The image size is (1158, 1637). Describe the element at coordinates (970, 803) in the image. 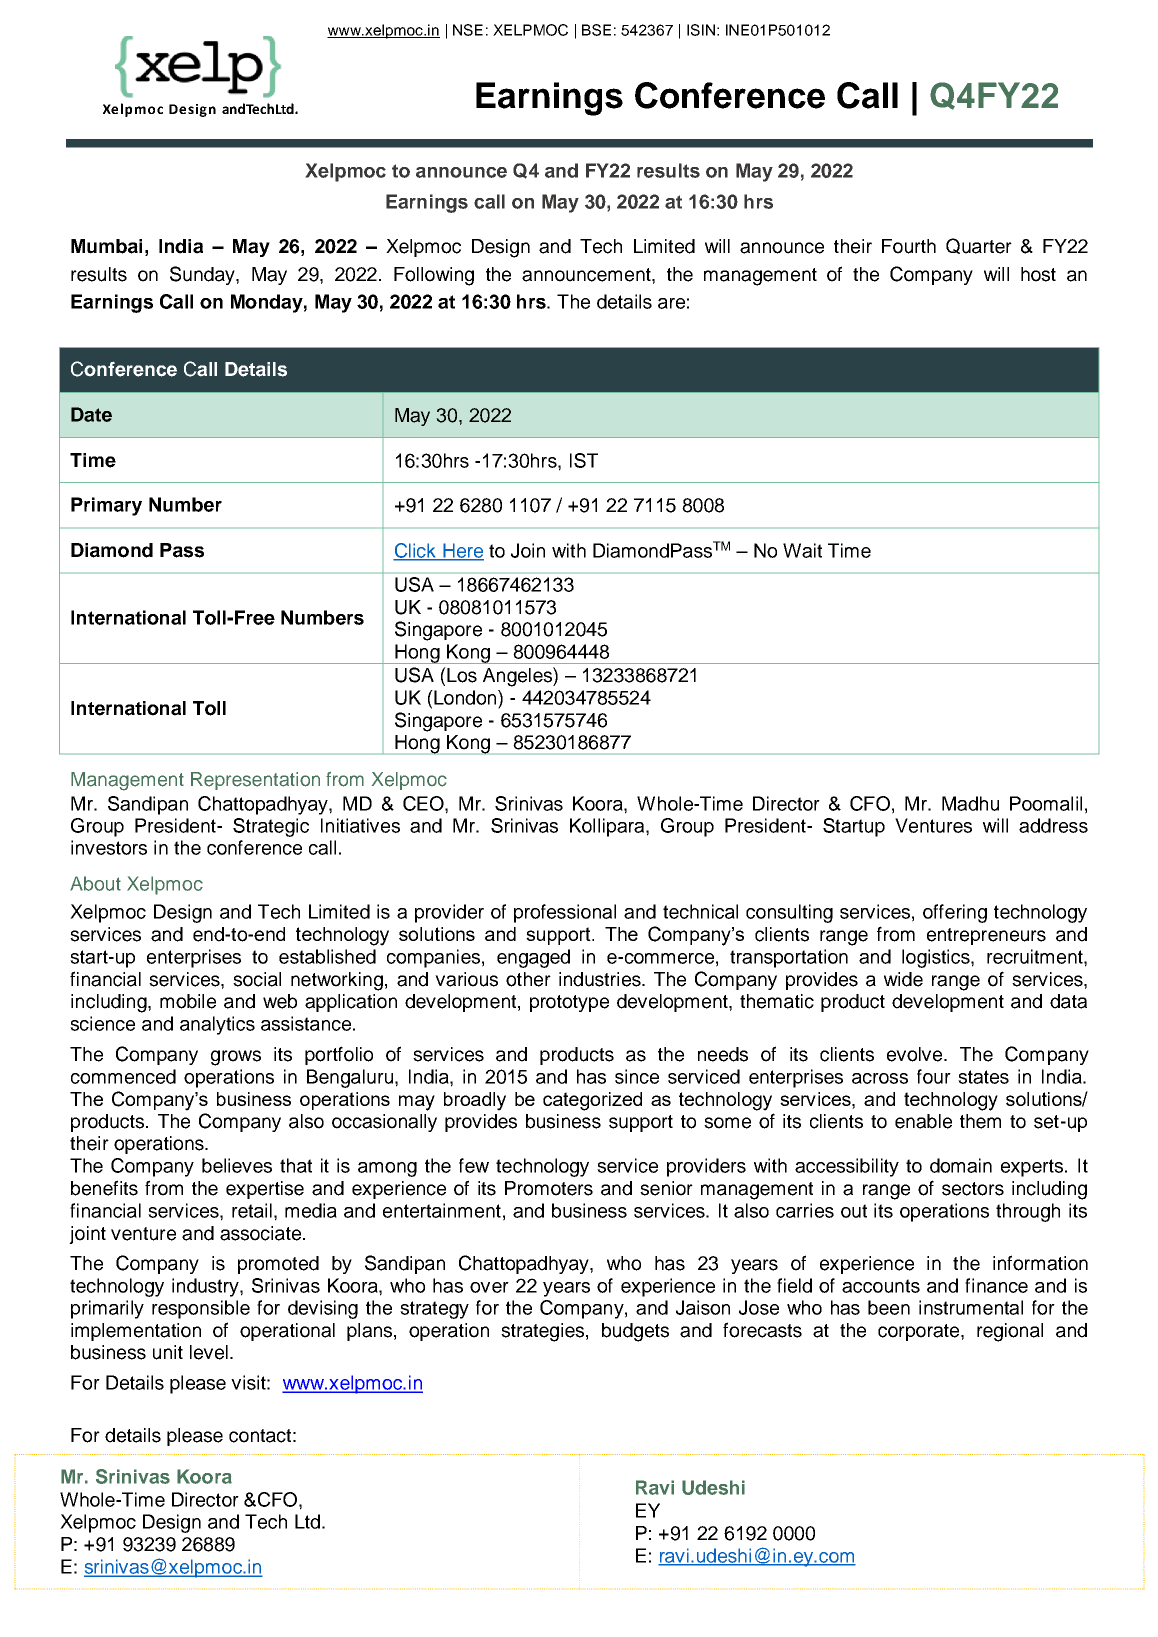

I see `Madhu` at that location.
